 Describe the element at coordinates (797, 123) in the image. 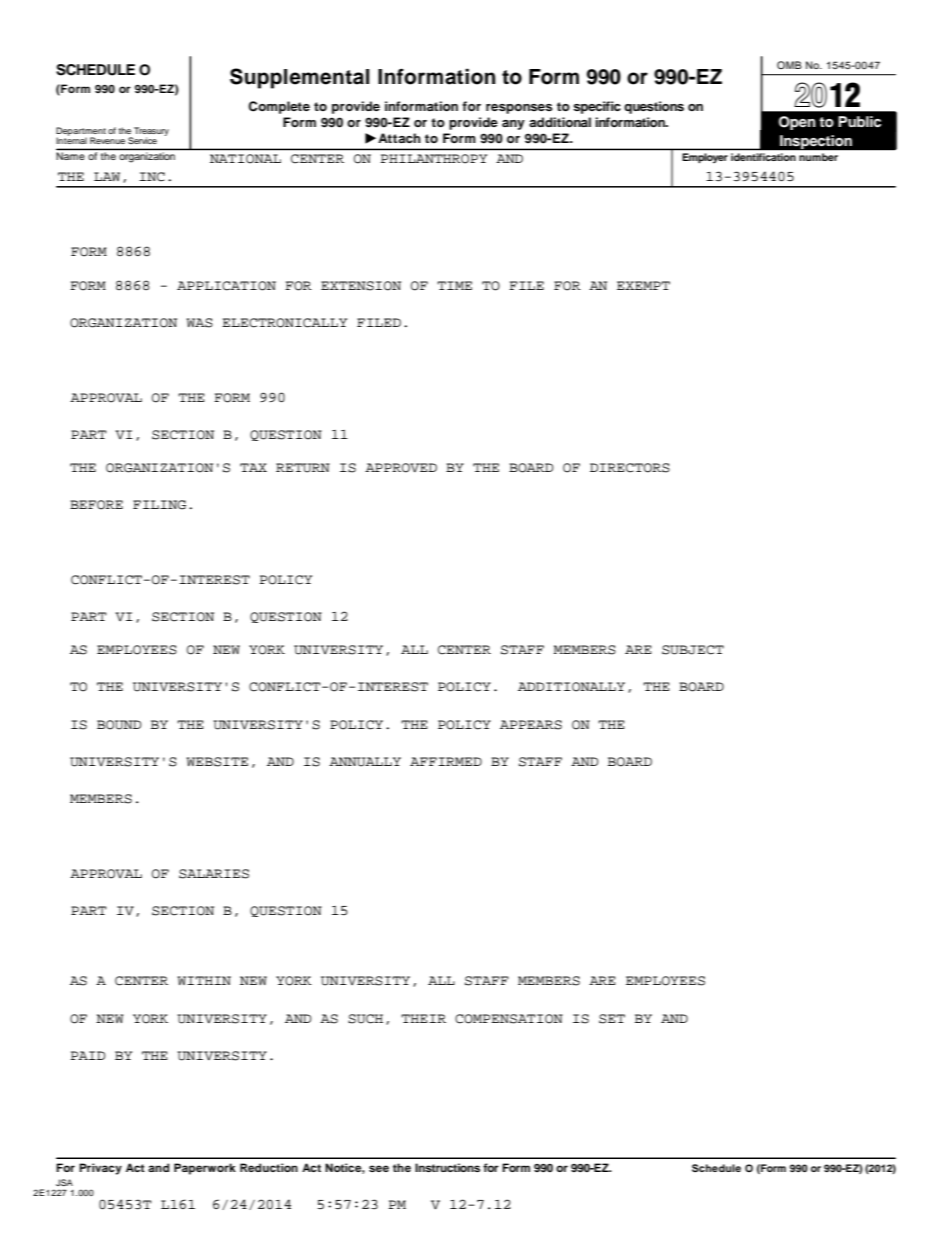

I see `Open` at that location.
